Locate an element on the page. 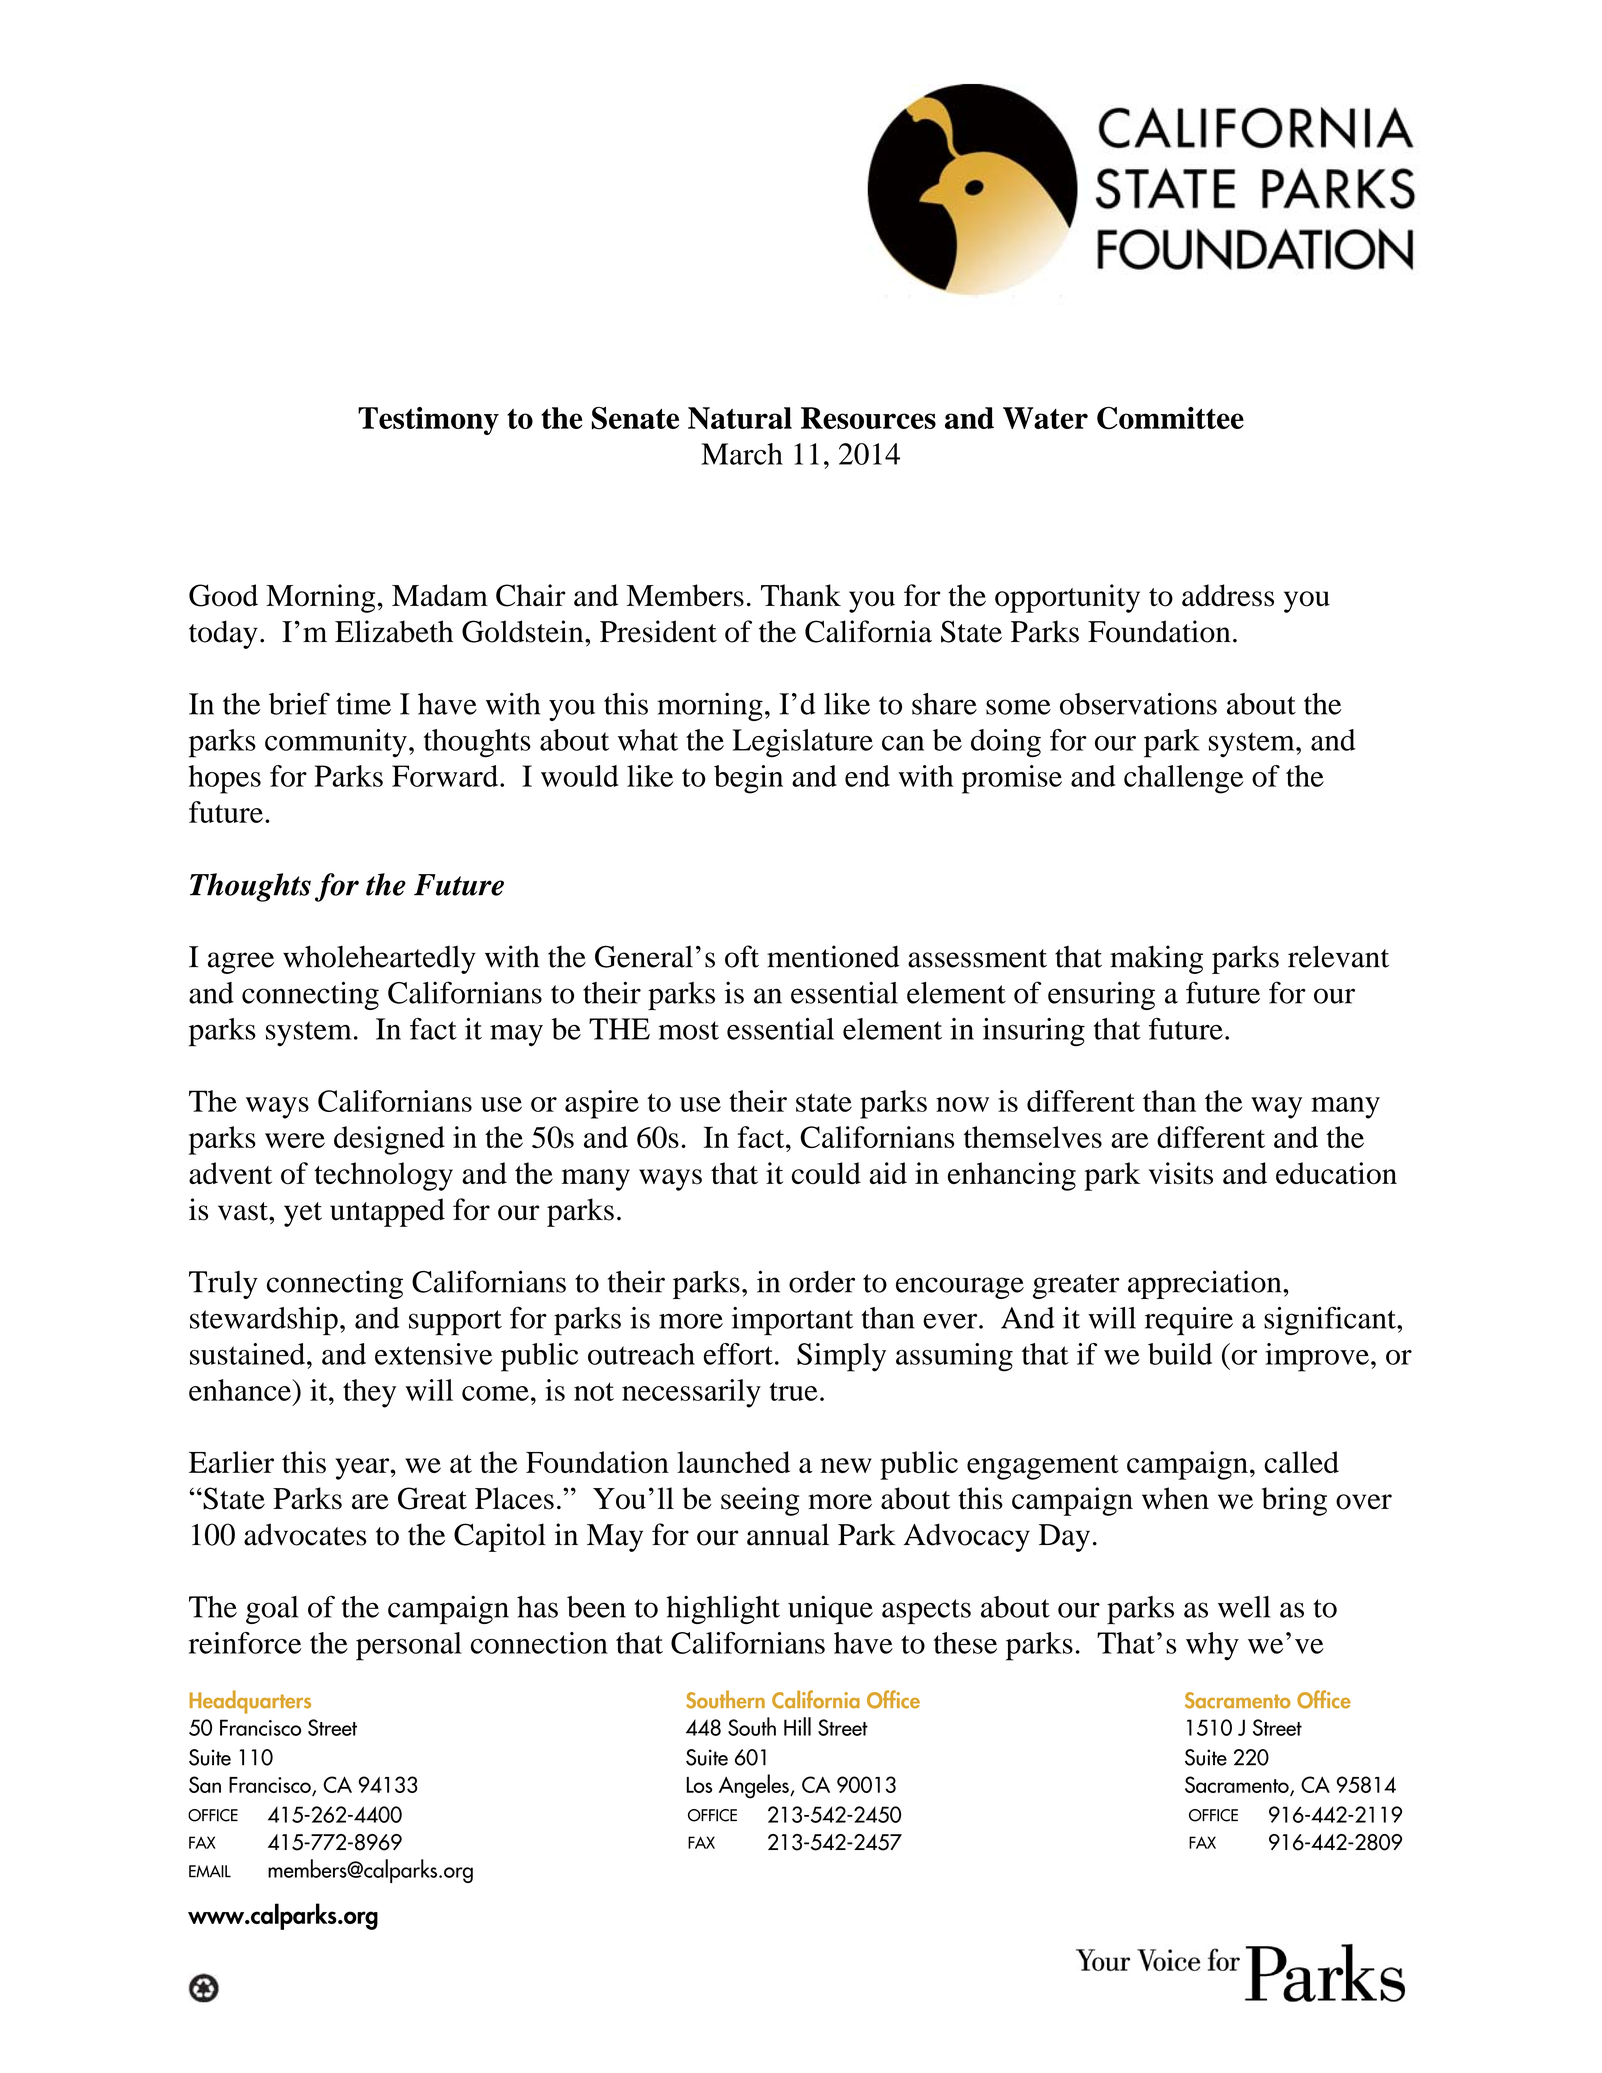 The height and width of the document is (2073, 1602). advocates is located at coordinates (305, 1534).
